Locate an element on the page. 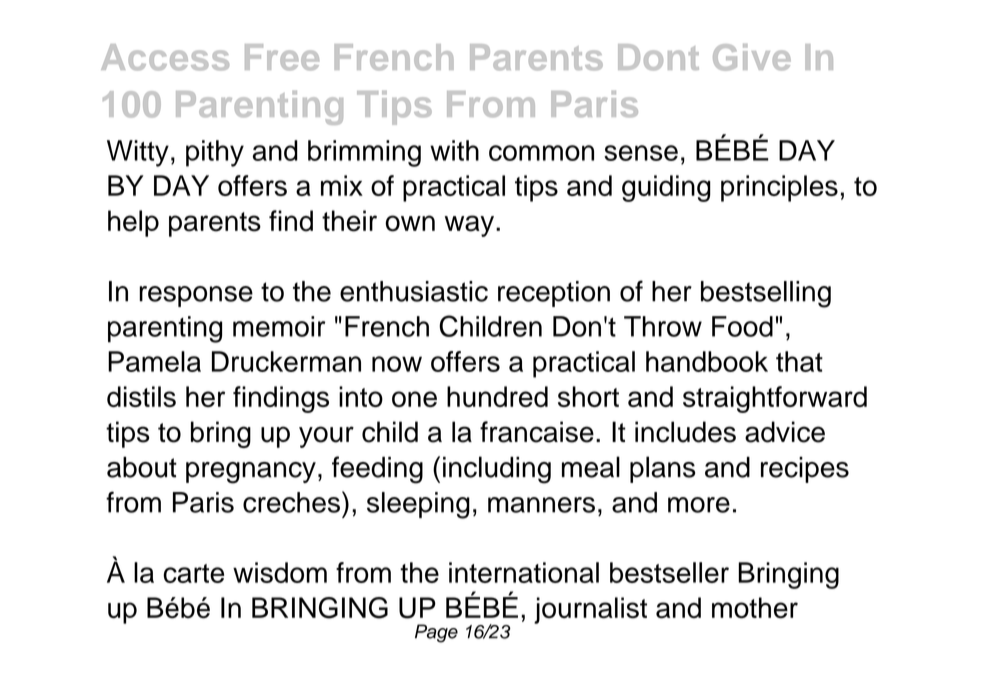 Image resolution: width=984 pixels, height=698 pixels. now is located at coordinates (397, 364).
